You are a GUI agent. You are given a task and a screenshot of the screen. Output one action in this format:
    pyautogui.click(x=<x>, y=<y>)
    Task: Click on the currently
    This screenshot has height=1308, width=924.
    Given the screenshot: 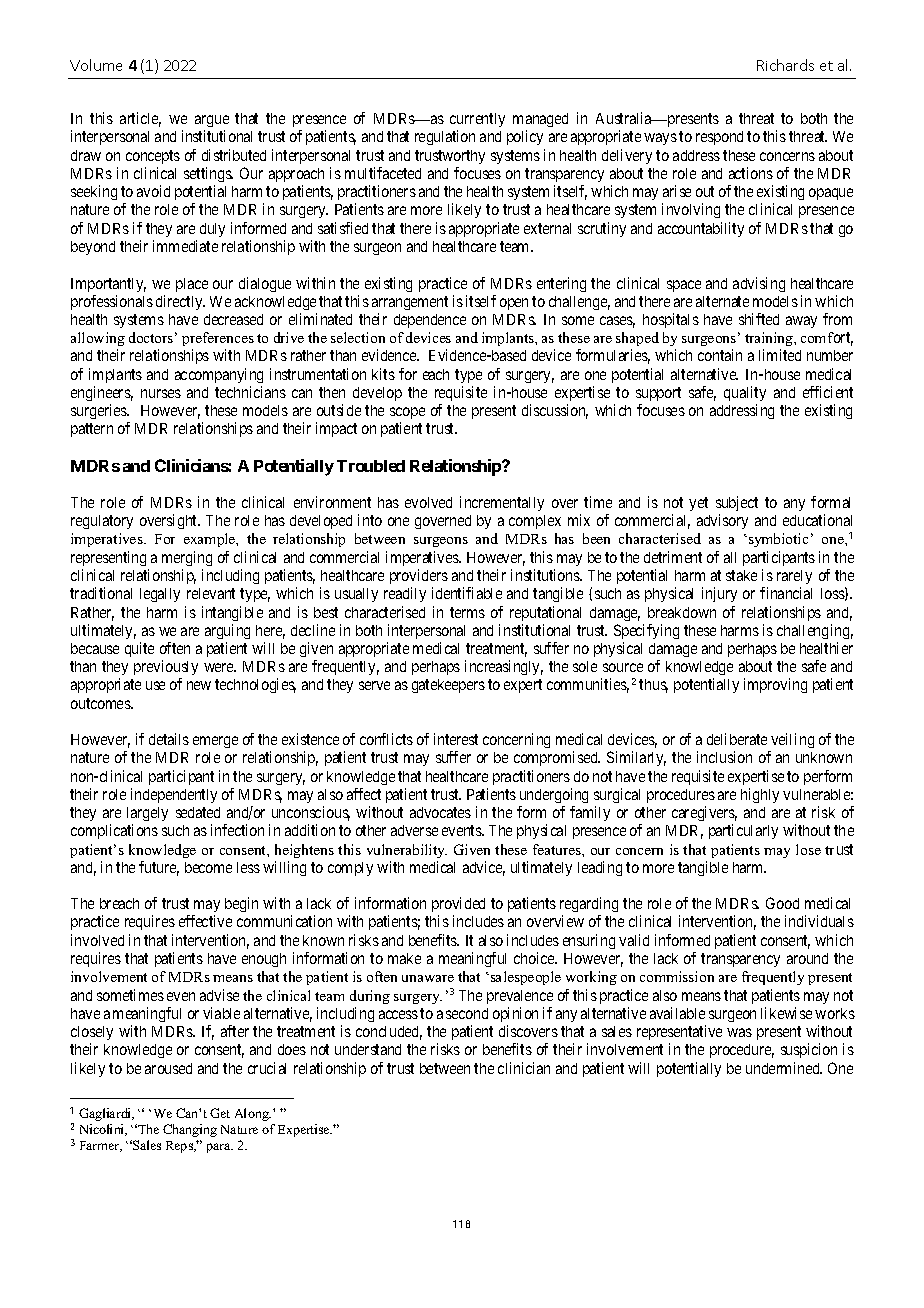 What is the action you would take?
    pyautogui.click(x=477, y=120)
